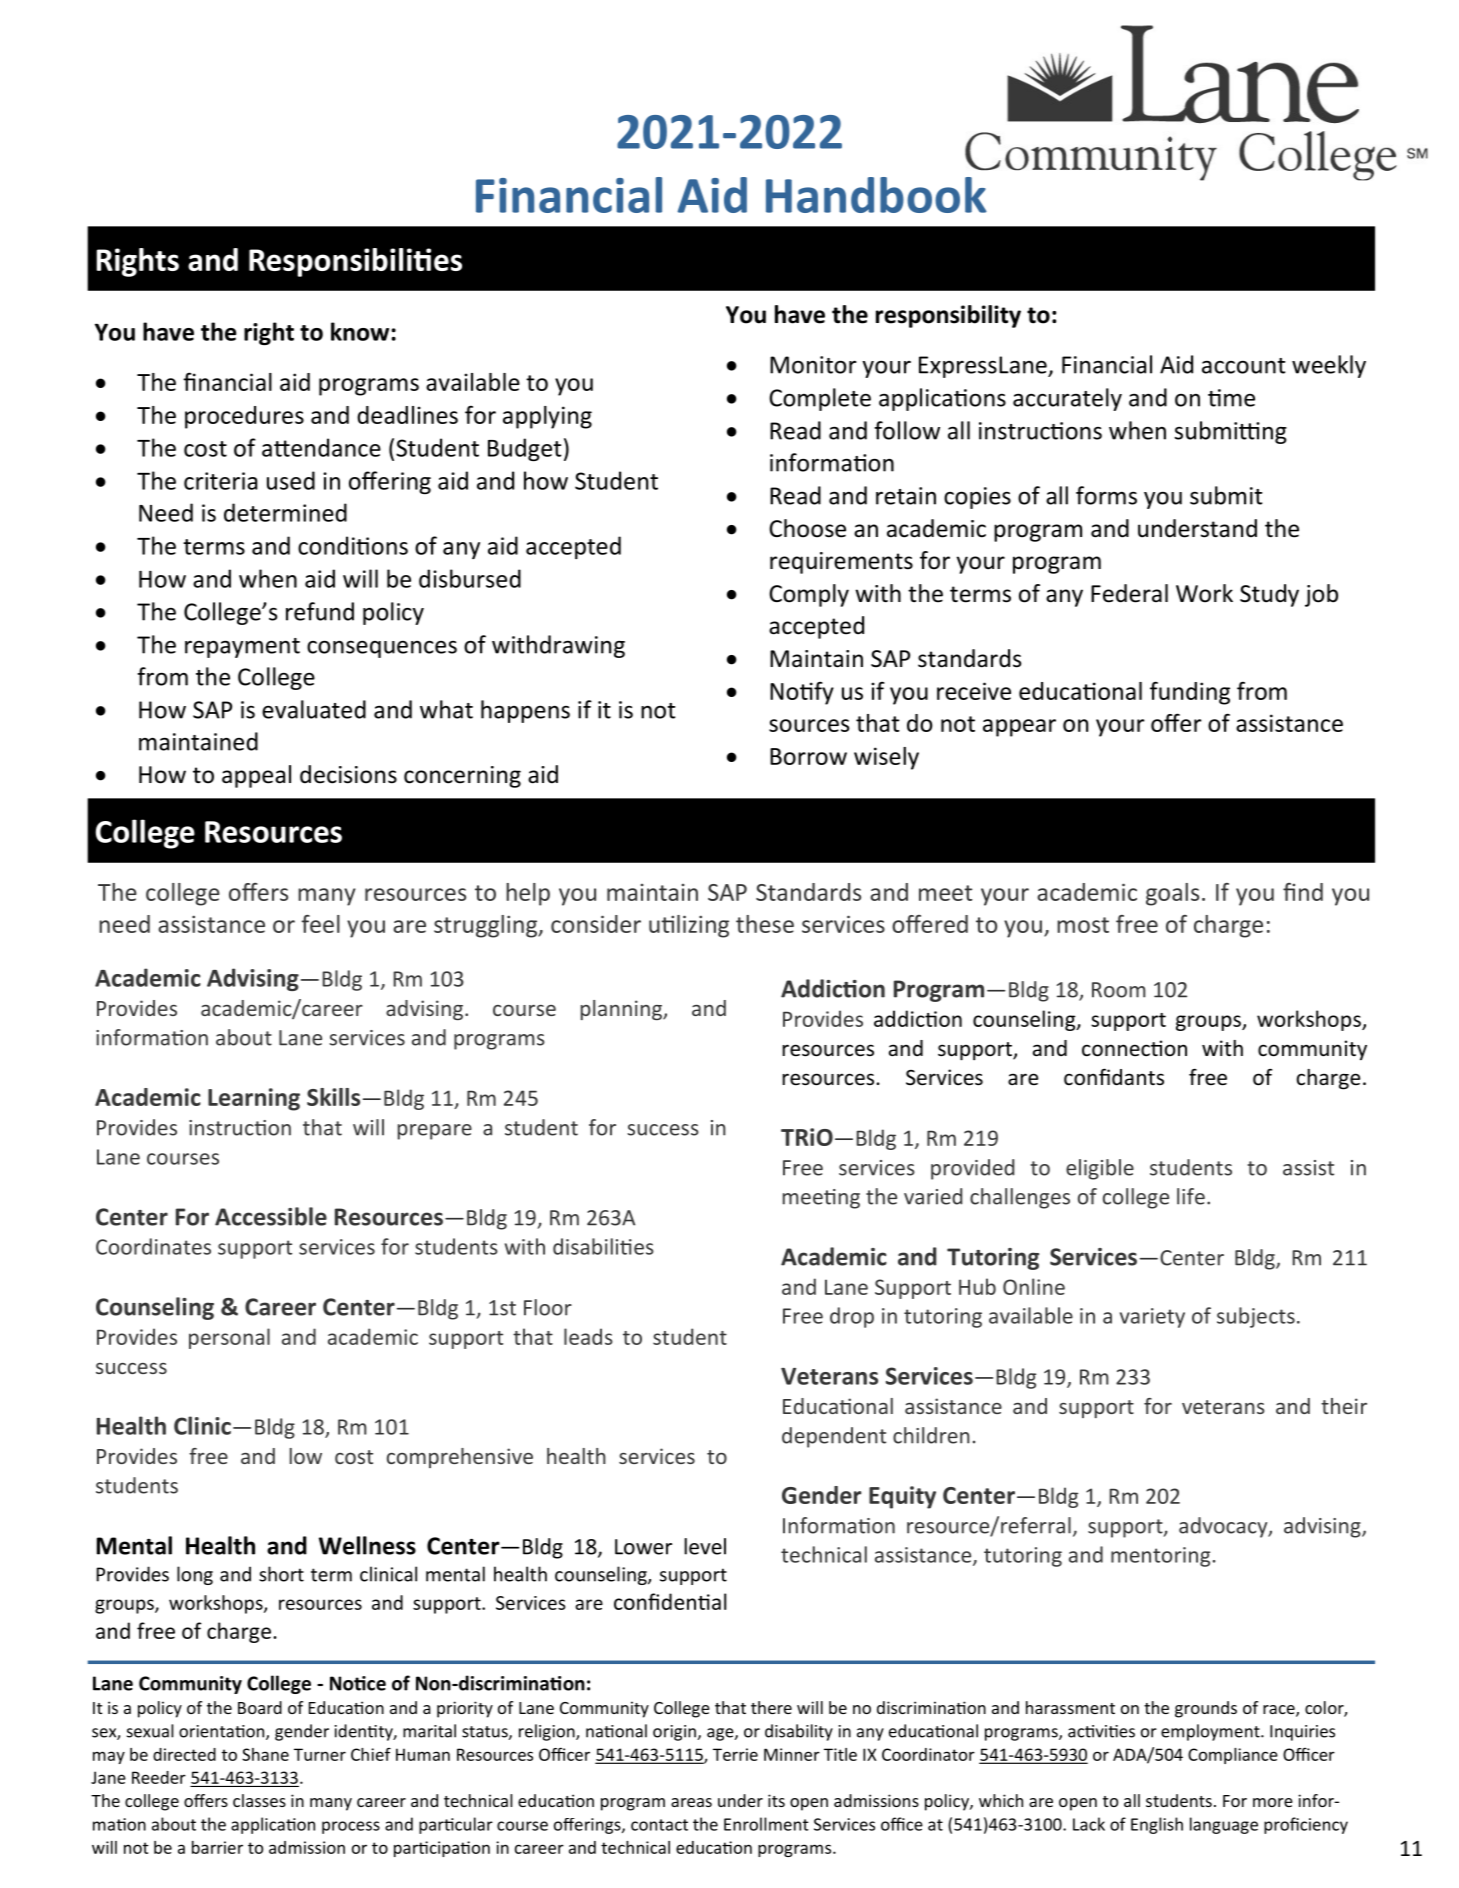  What do you see at coordinates (229, 1338) in the page?
I see `personal` at bounding box center [229, 1338].
